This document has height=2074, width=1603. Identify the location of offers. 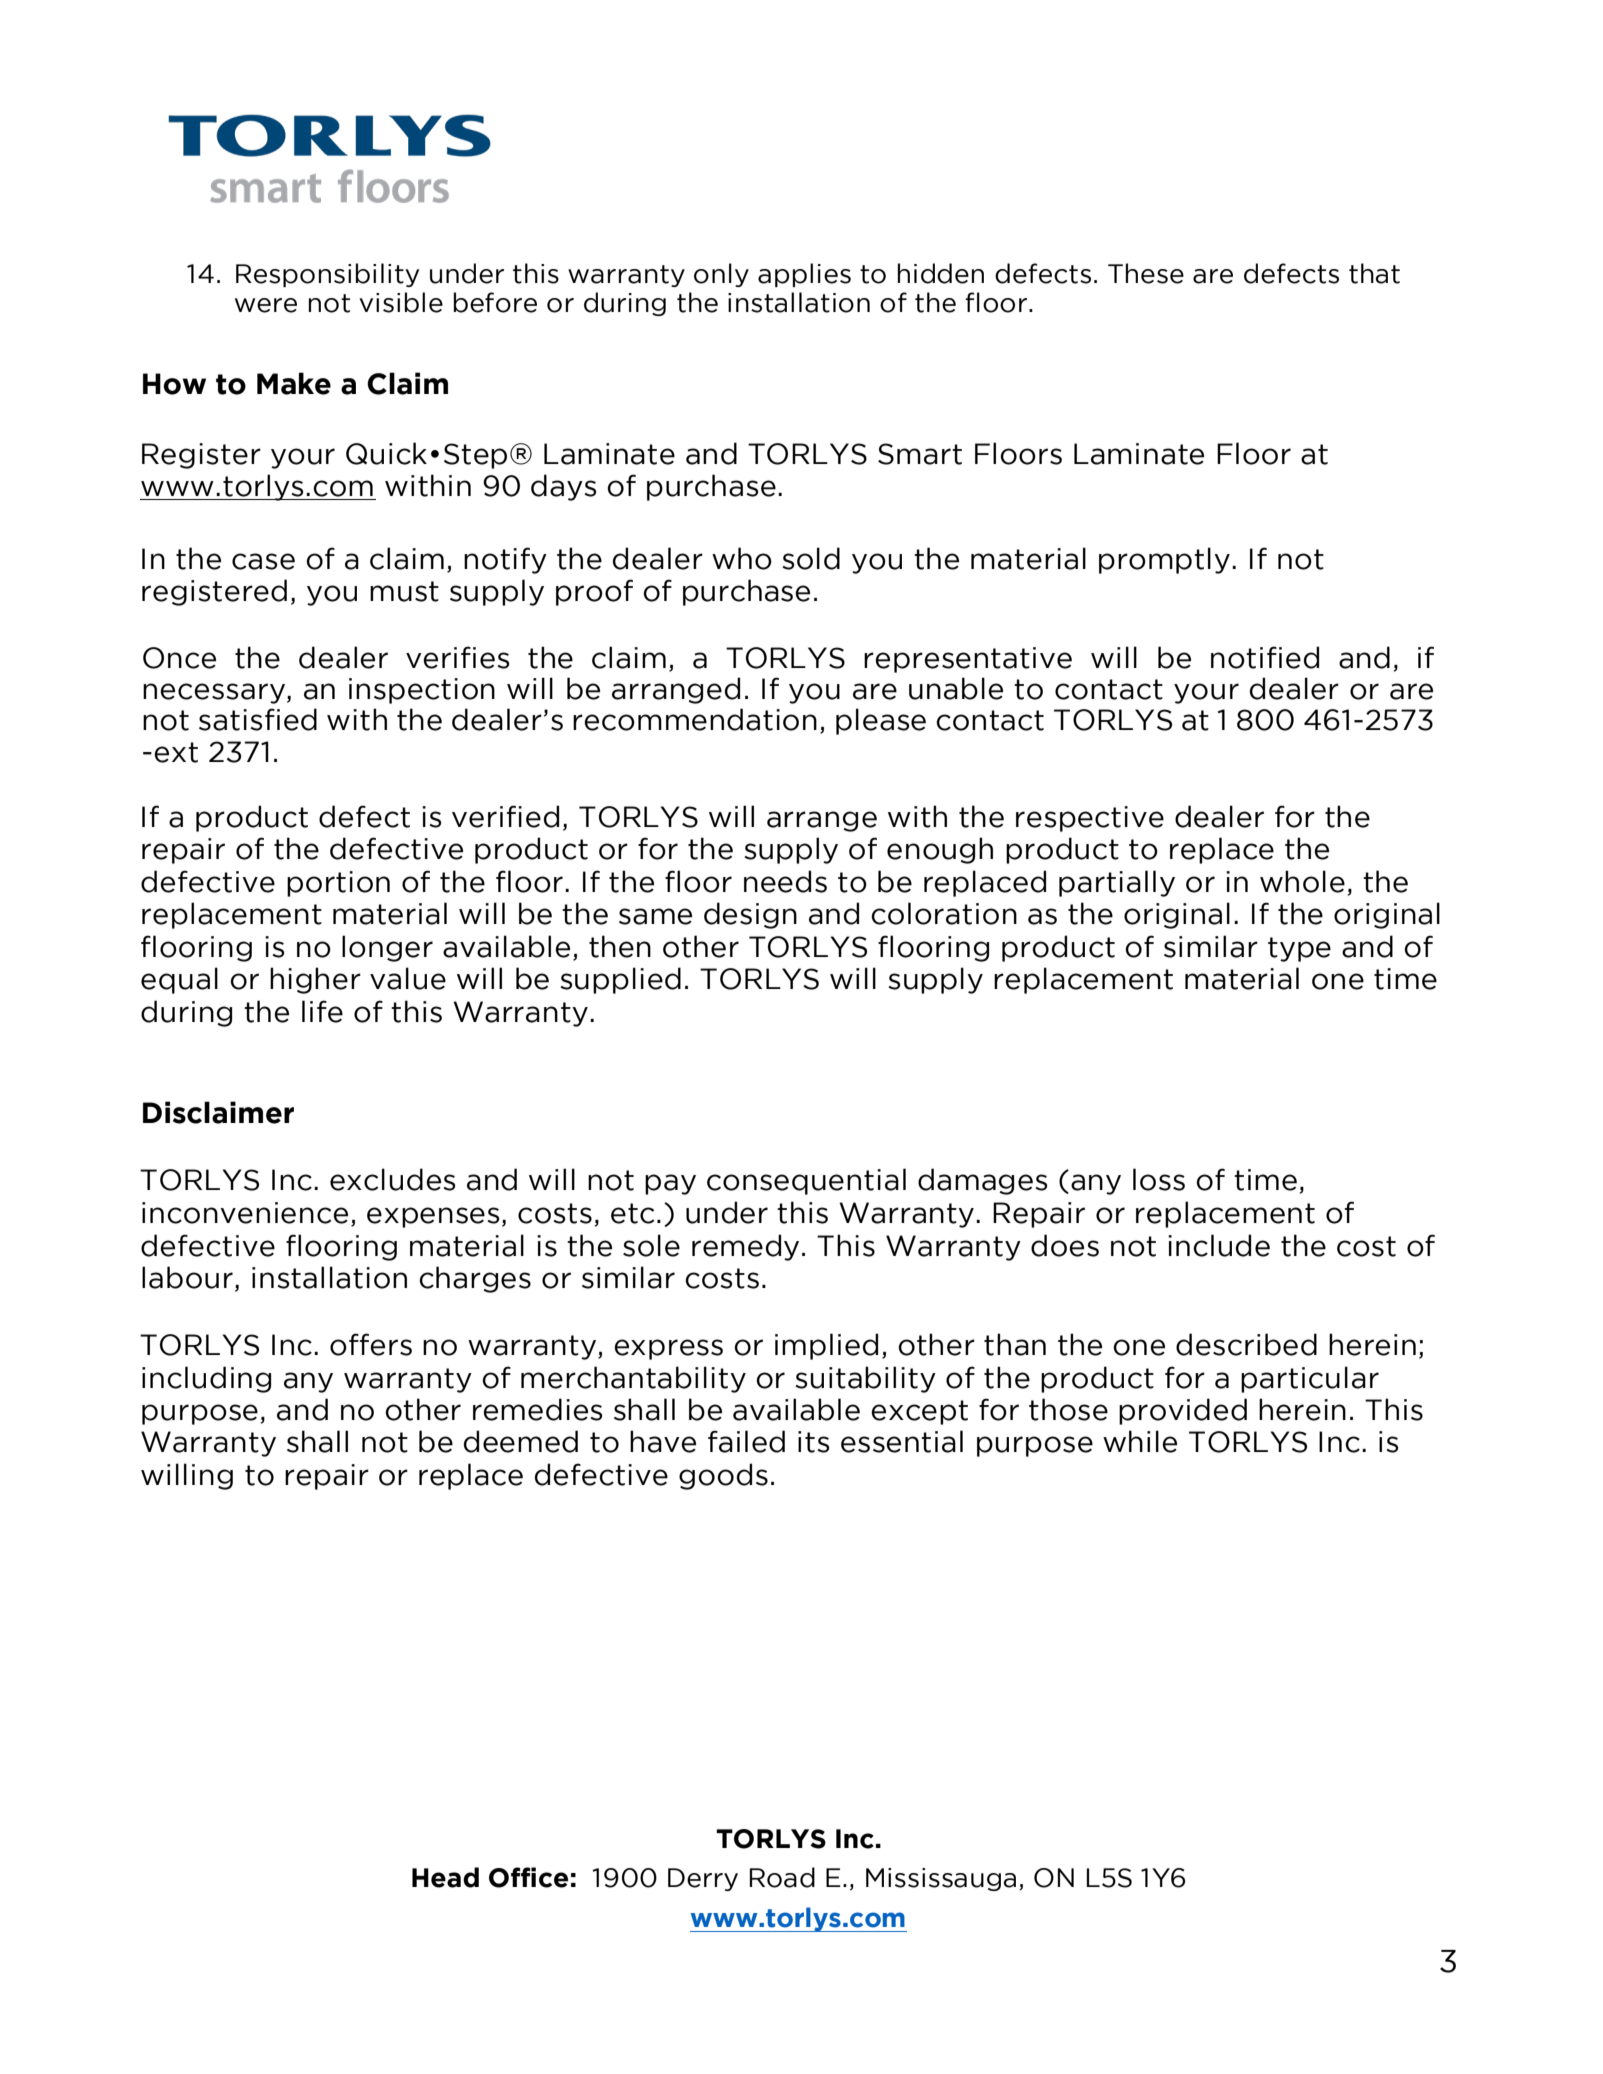
(371, 1344).
